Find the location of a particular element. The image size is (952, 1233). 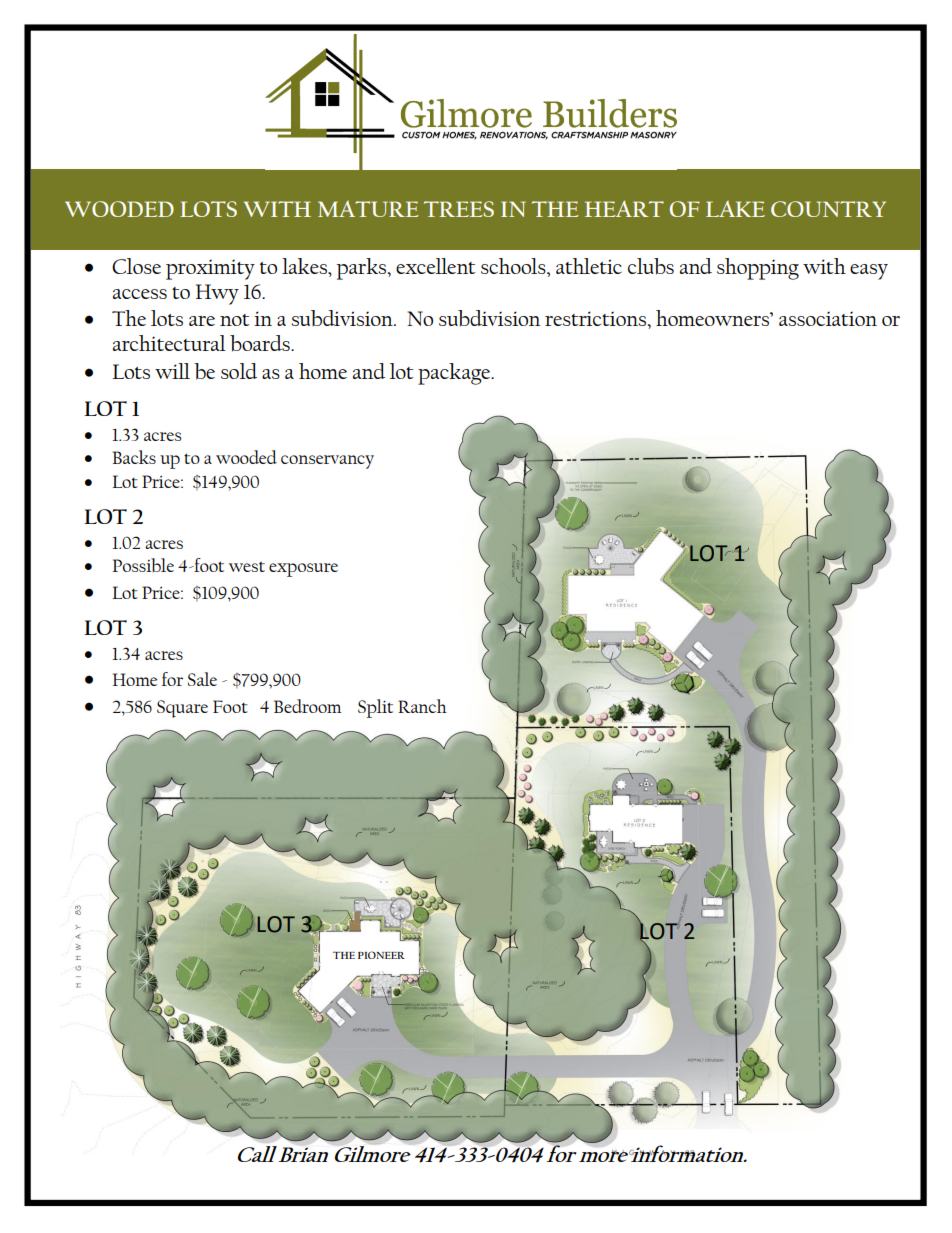

conservancy is located at coordinates (327, 462).
